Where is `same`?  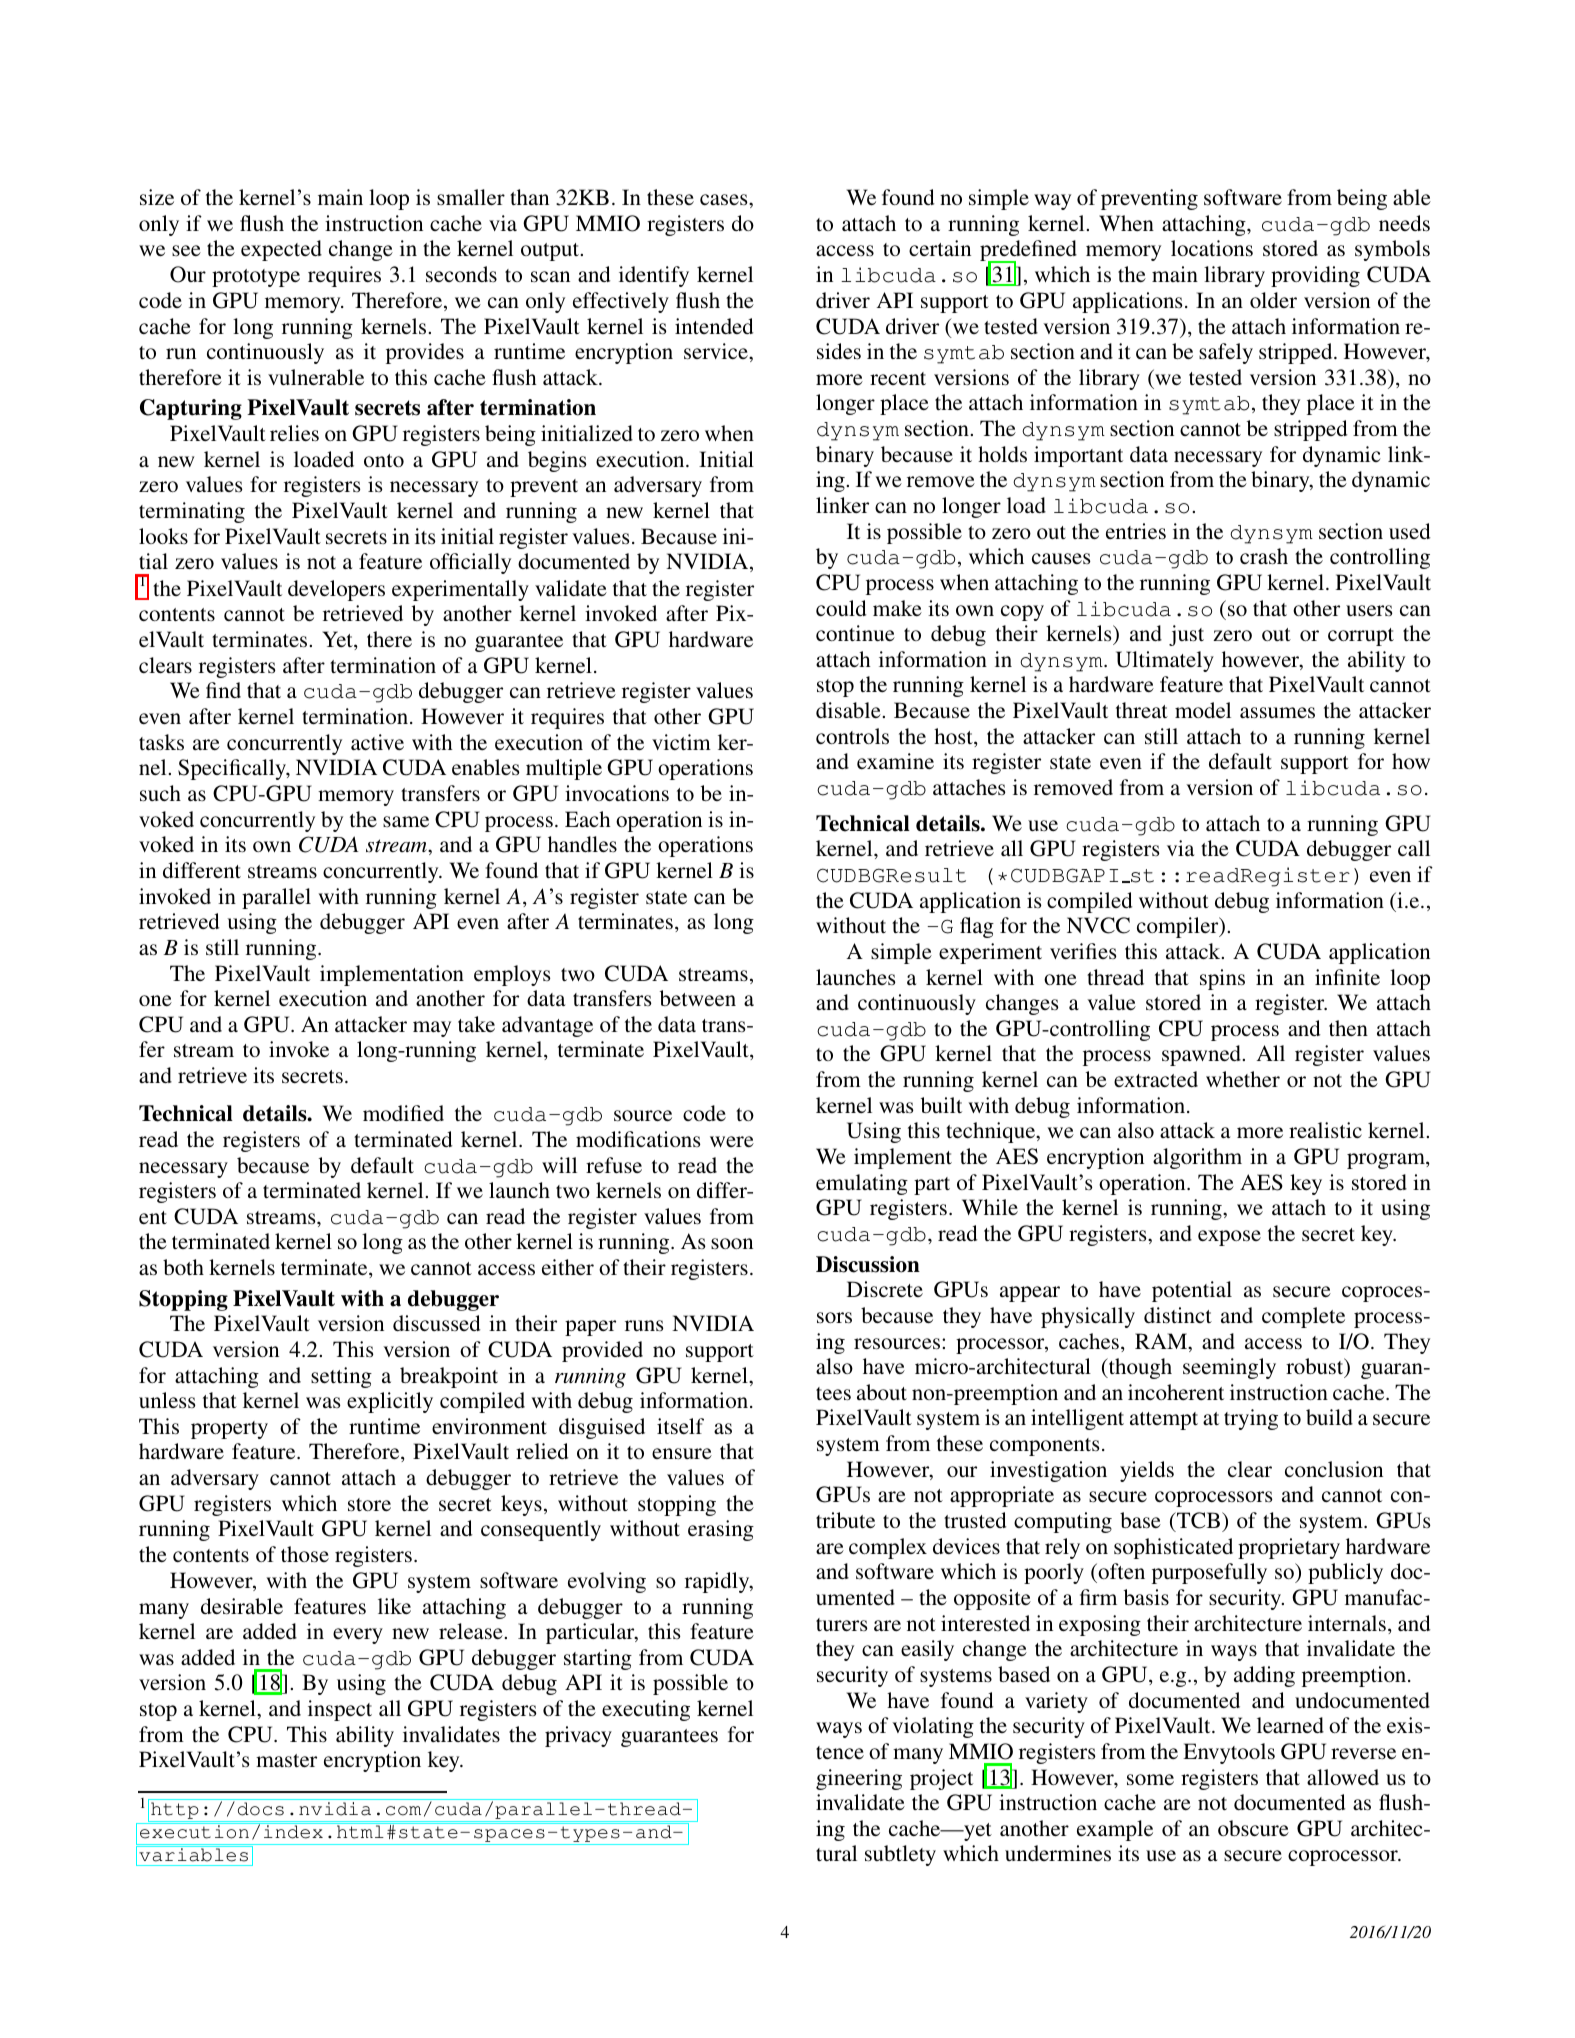
same is located at coordinates (406, 821).
